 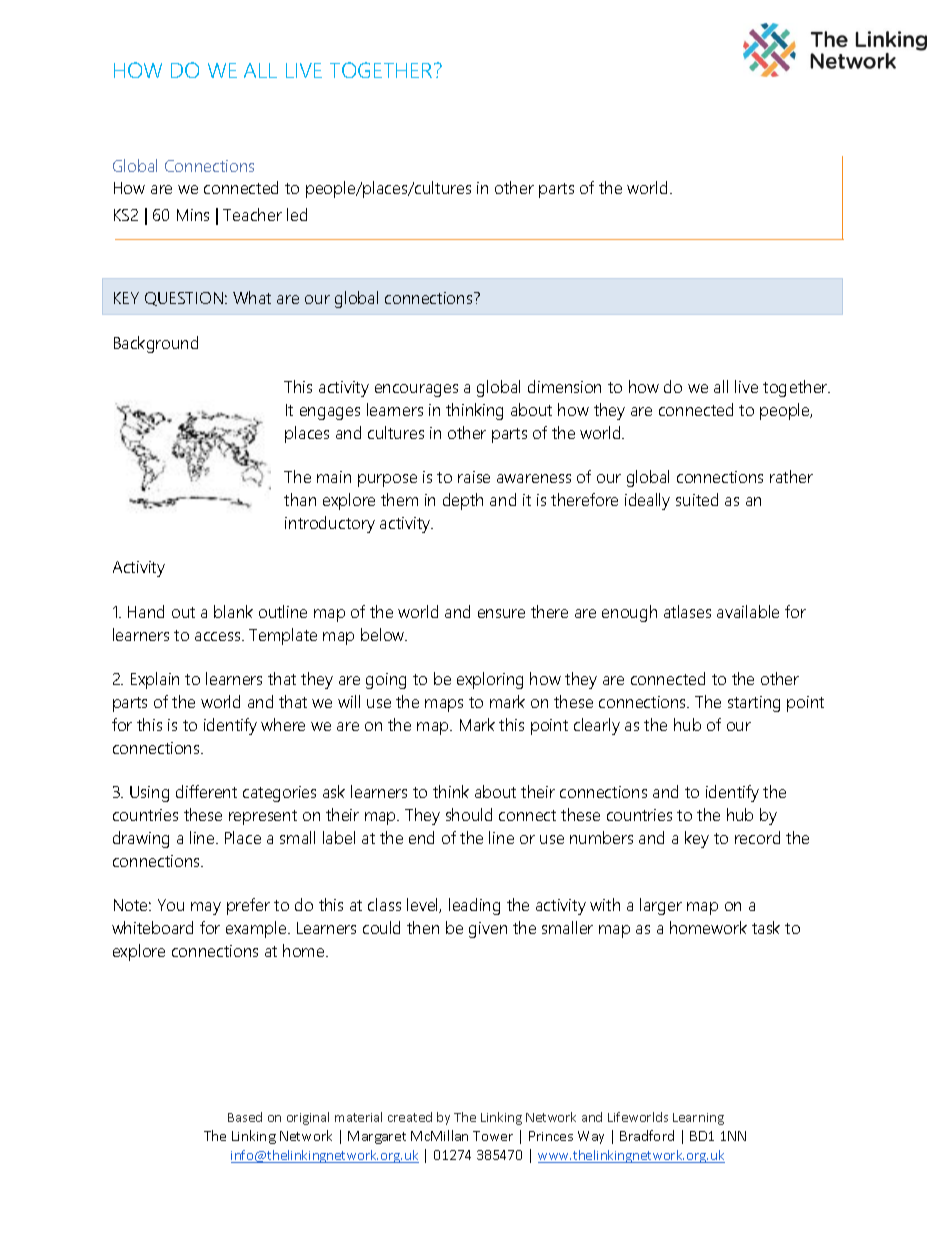 I want to click on Learning, so click(x=698, y=1119).
